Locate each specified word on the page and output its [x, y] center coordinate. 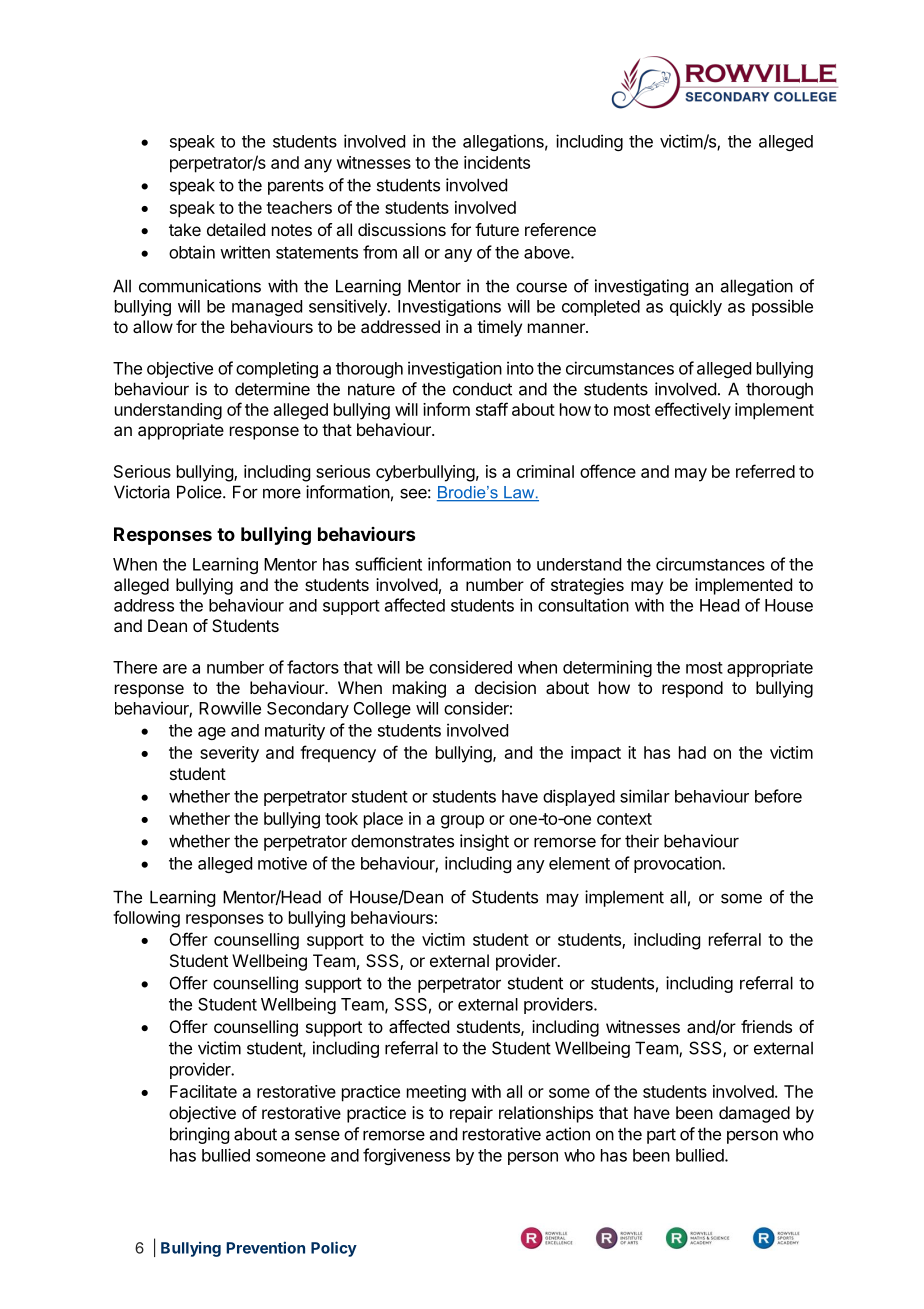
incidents [497, 162]
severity [229, 754]
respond [692, 689]
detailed [236, 229]
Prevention [266, 1247]
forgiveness [406, 1156]
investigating [641, 287]
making [419, 689]
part [661, 1136]
